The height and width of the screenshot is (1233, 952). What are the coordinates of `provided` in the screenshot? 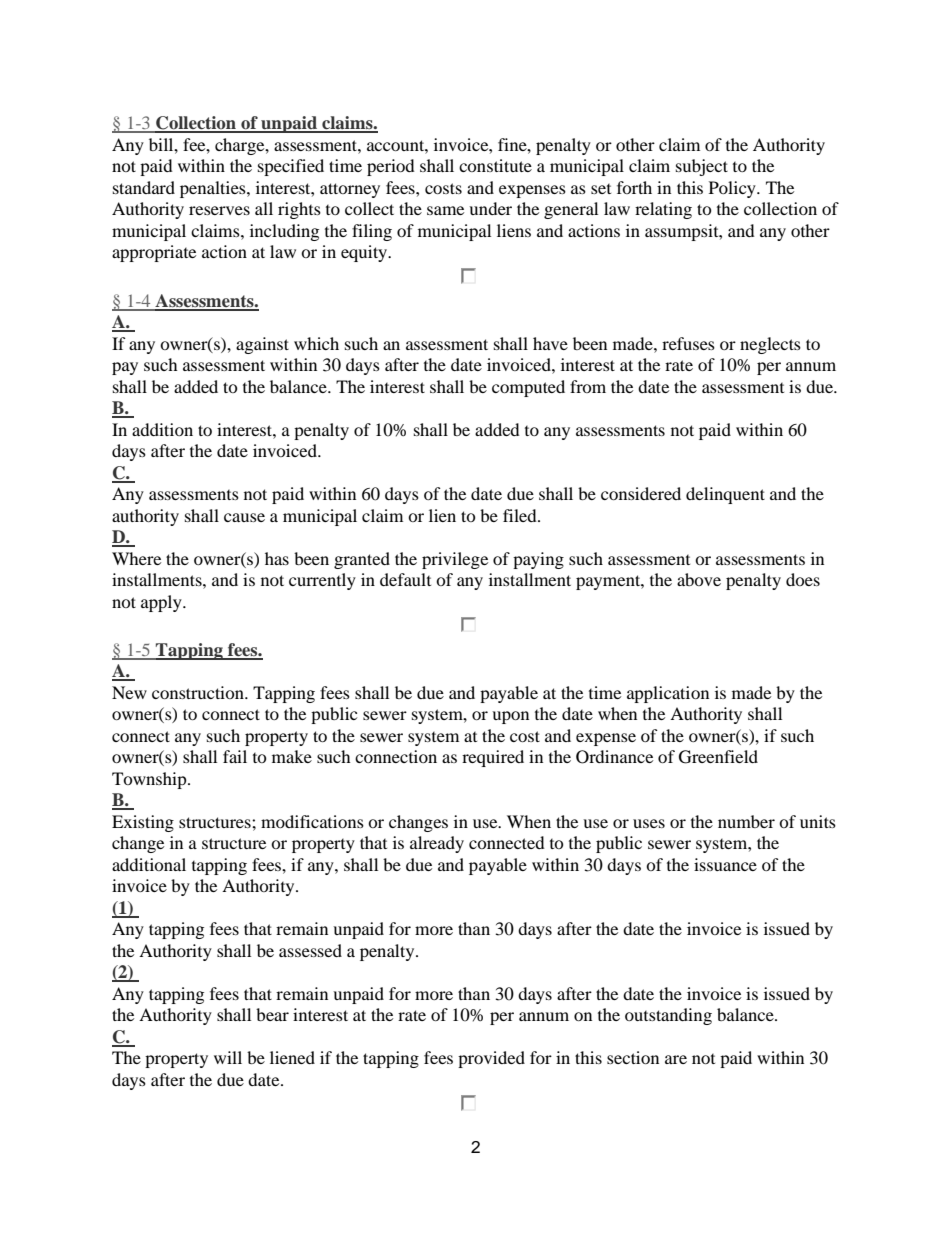 It's located at (491, 1059).
